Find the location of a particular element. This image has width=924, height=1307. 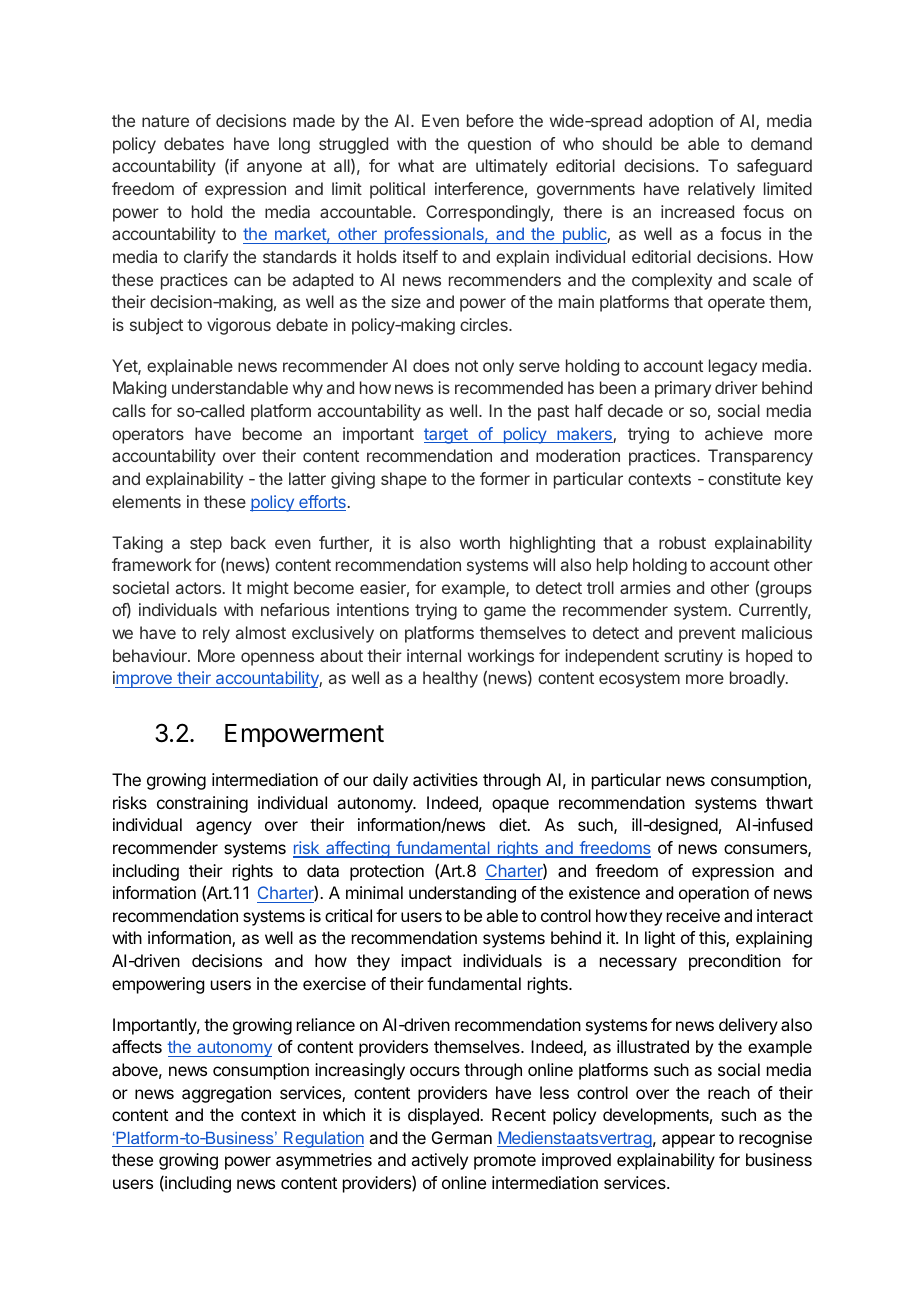

appear is located at coordinates (688, 1141).
